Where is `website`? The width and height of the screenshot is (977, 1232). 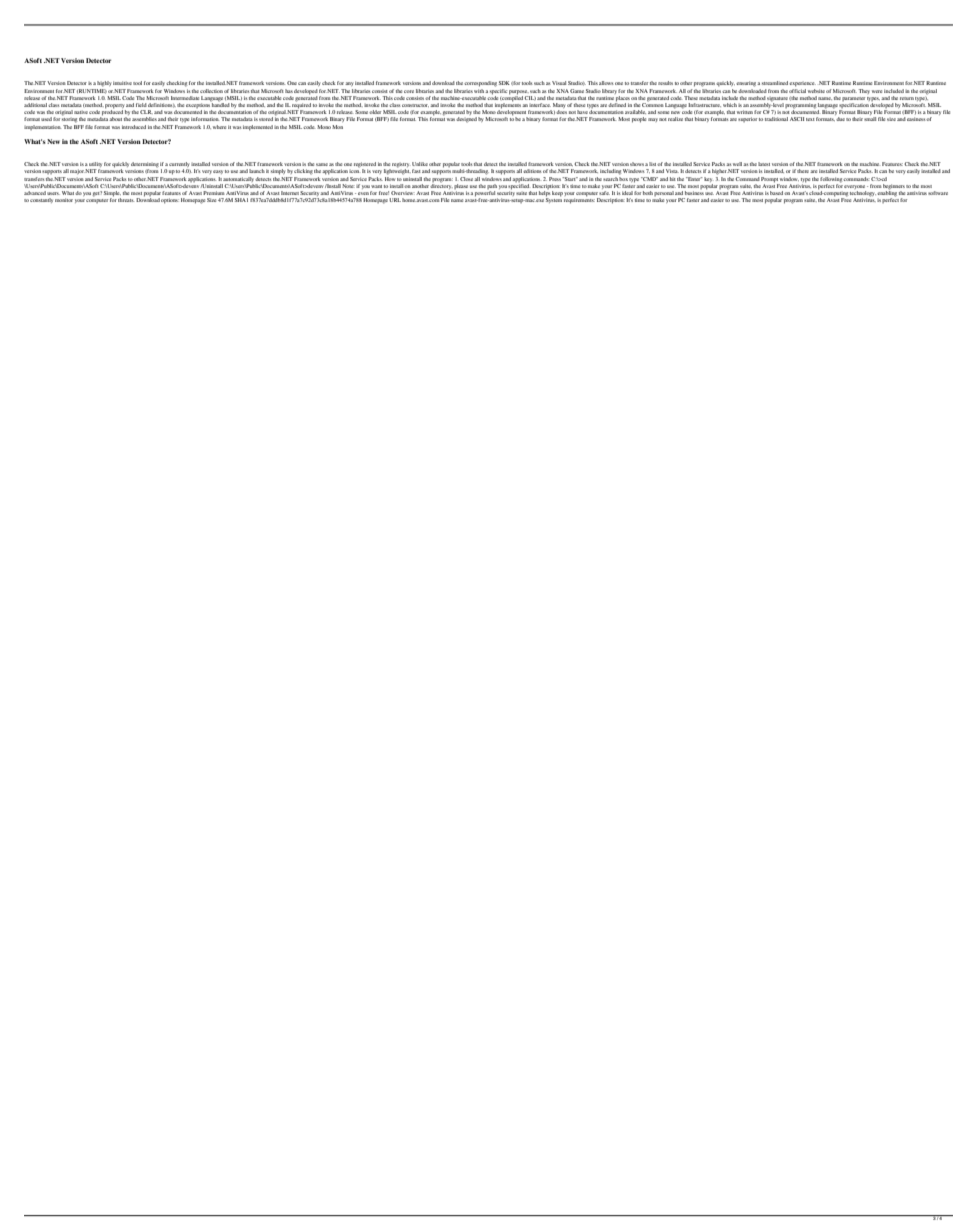
website is located at coordinates (816, 91).
